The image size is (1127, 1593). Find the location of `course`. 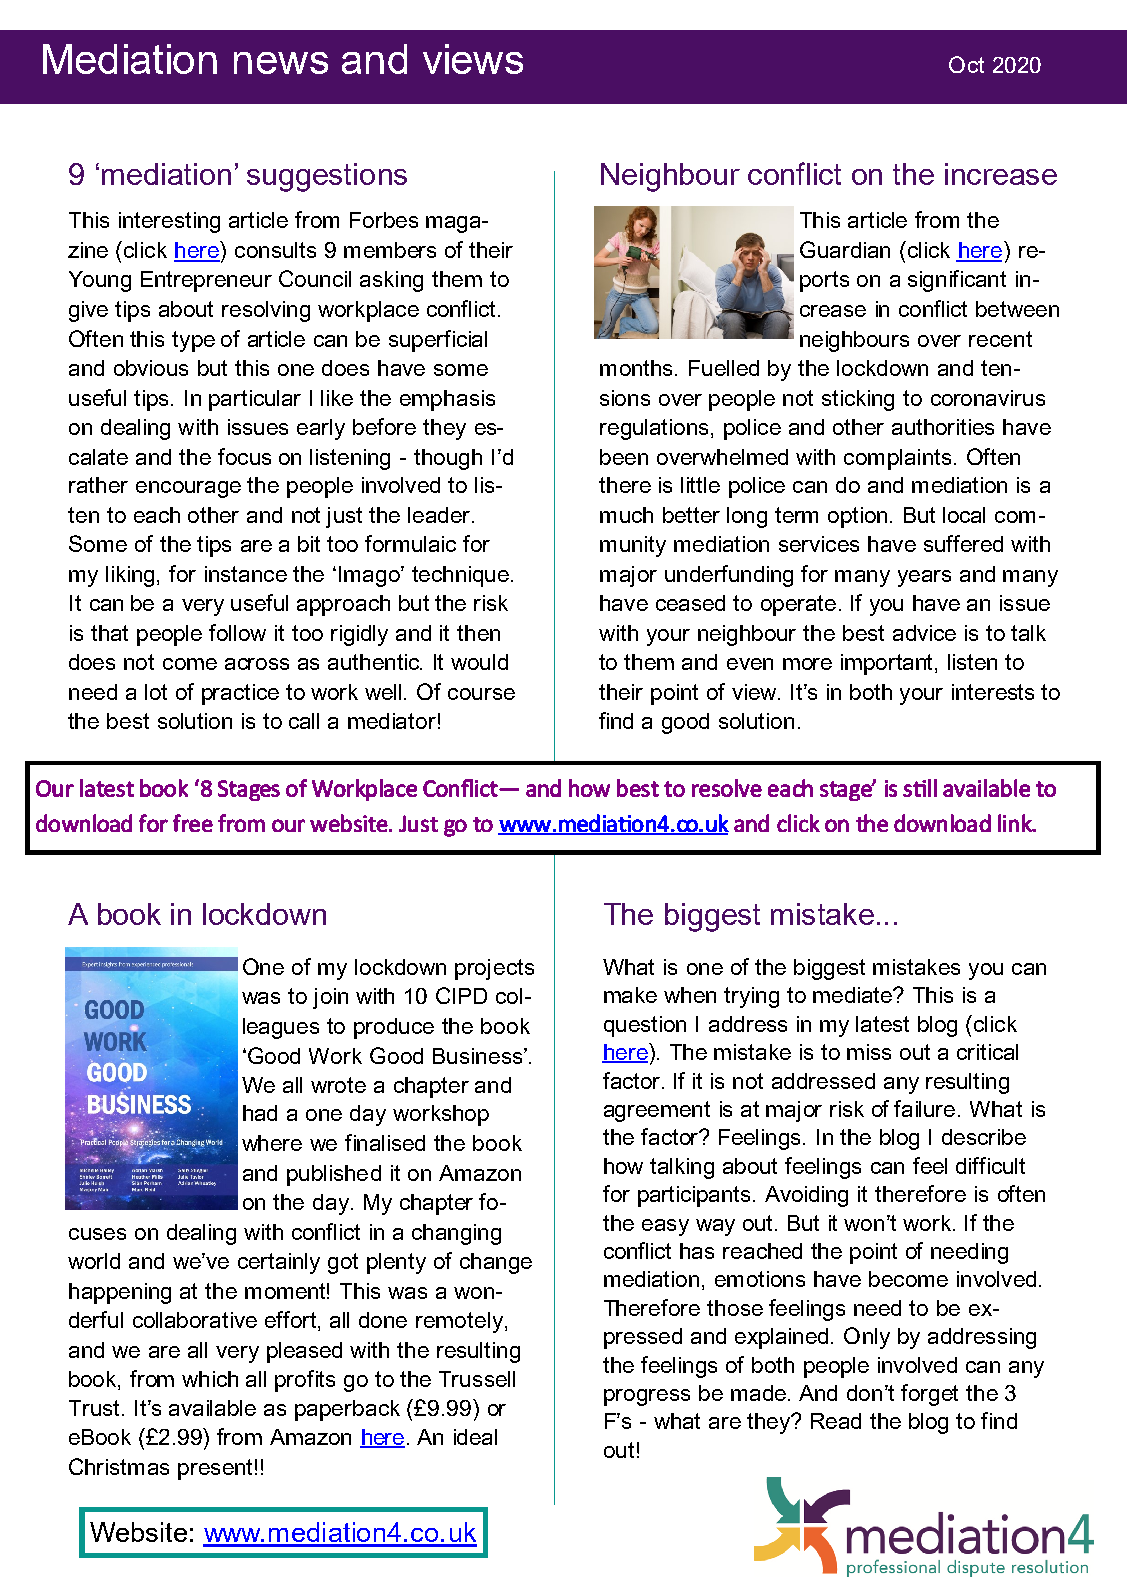

course is located at coordinates (481, 694).
